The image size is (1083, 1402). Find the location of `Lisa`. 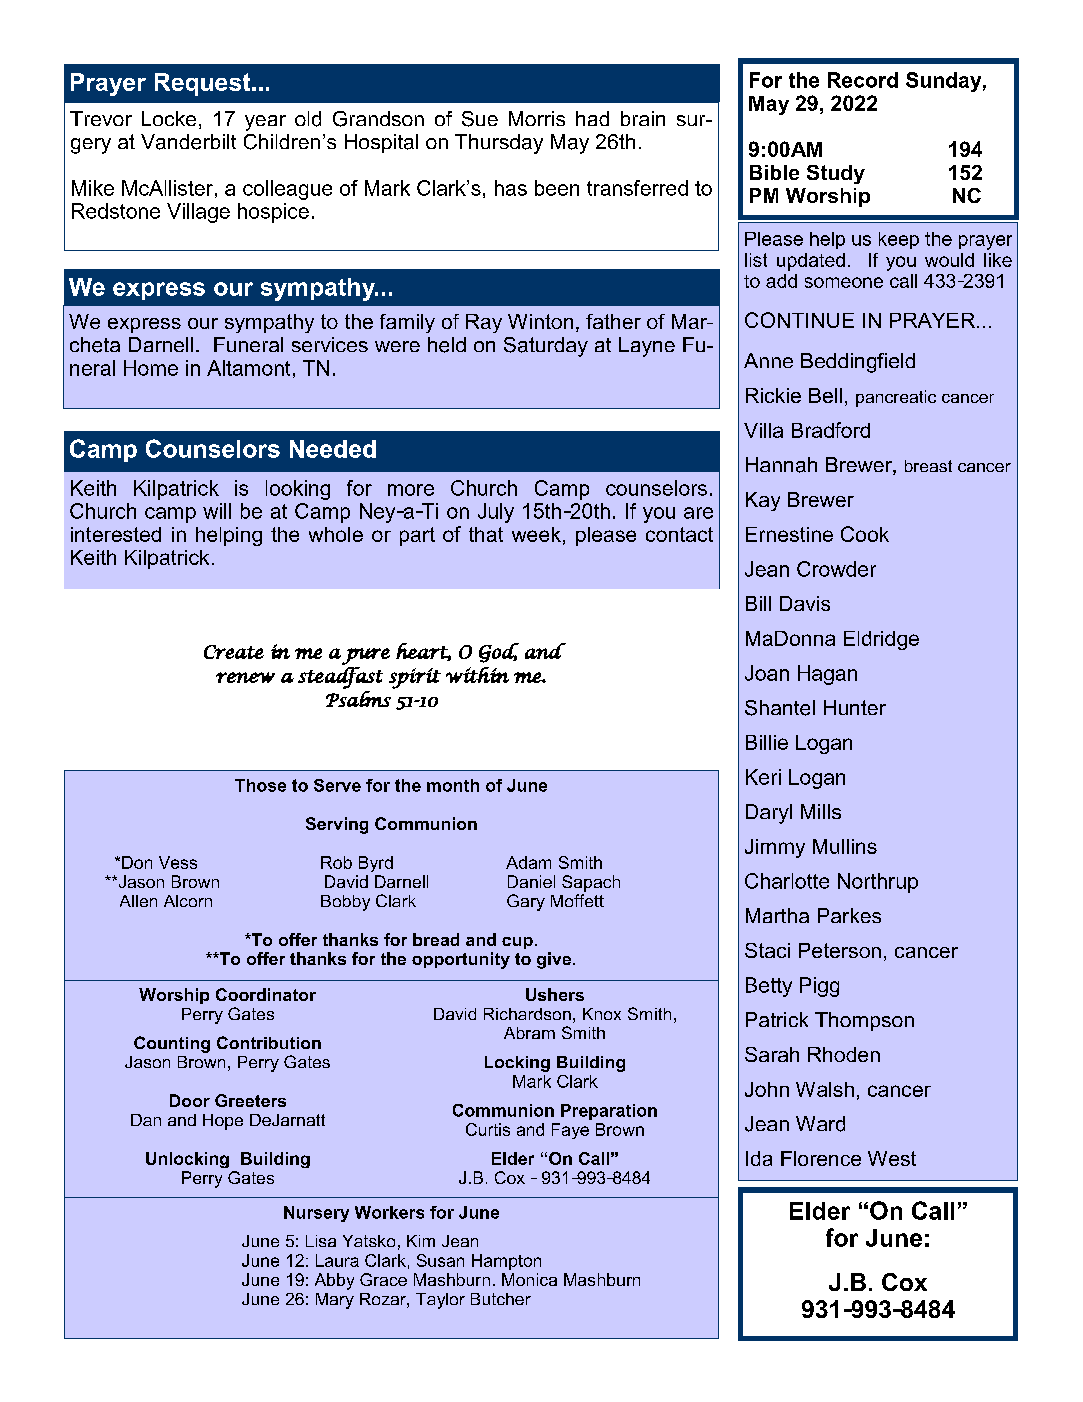

Lisa is located at coordinates (321, 1241).
